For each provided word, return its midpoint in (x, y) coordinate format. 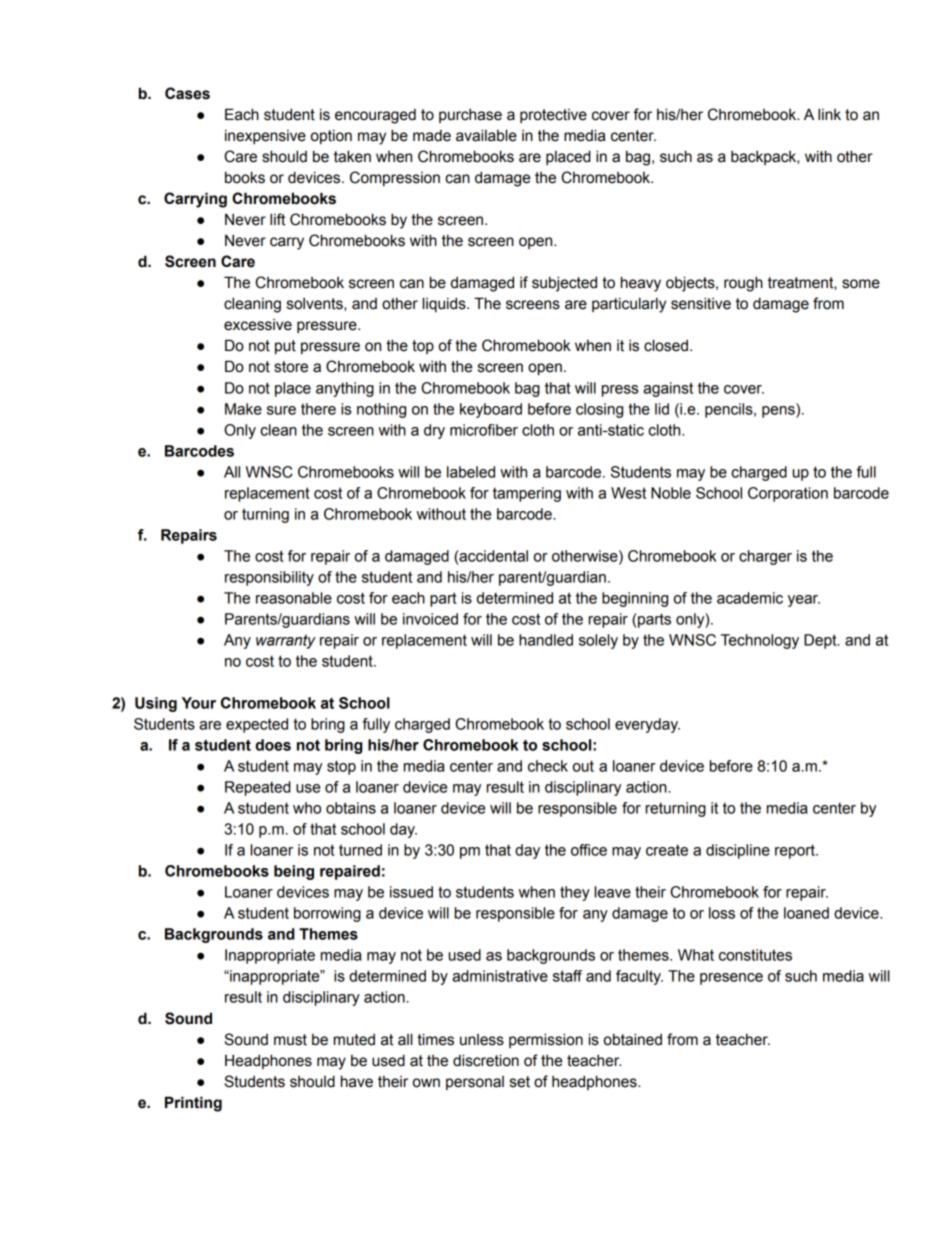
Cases (187, 93)
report (796, 851)
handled (546, 640)
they (575, 893)
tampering (527, 494)
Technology (760, 641)
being (294, 872)
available (486, 135)
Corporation (788, 494)
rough (743, 284)
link (829, 114)
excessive (258, 325)
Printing (193, 1104)
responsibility (269, 578)
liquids (445, 304)
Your (199, 703)
